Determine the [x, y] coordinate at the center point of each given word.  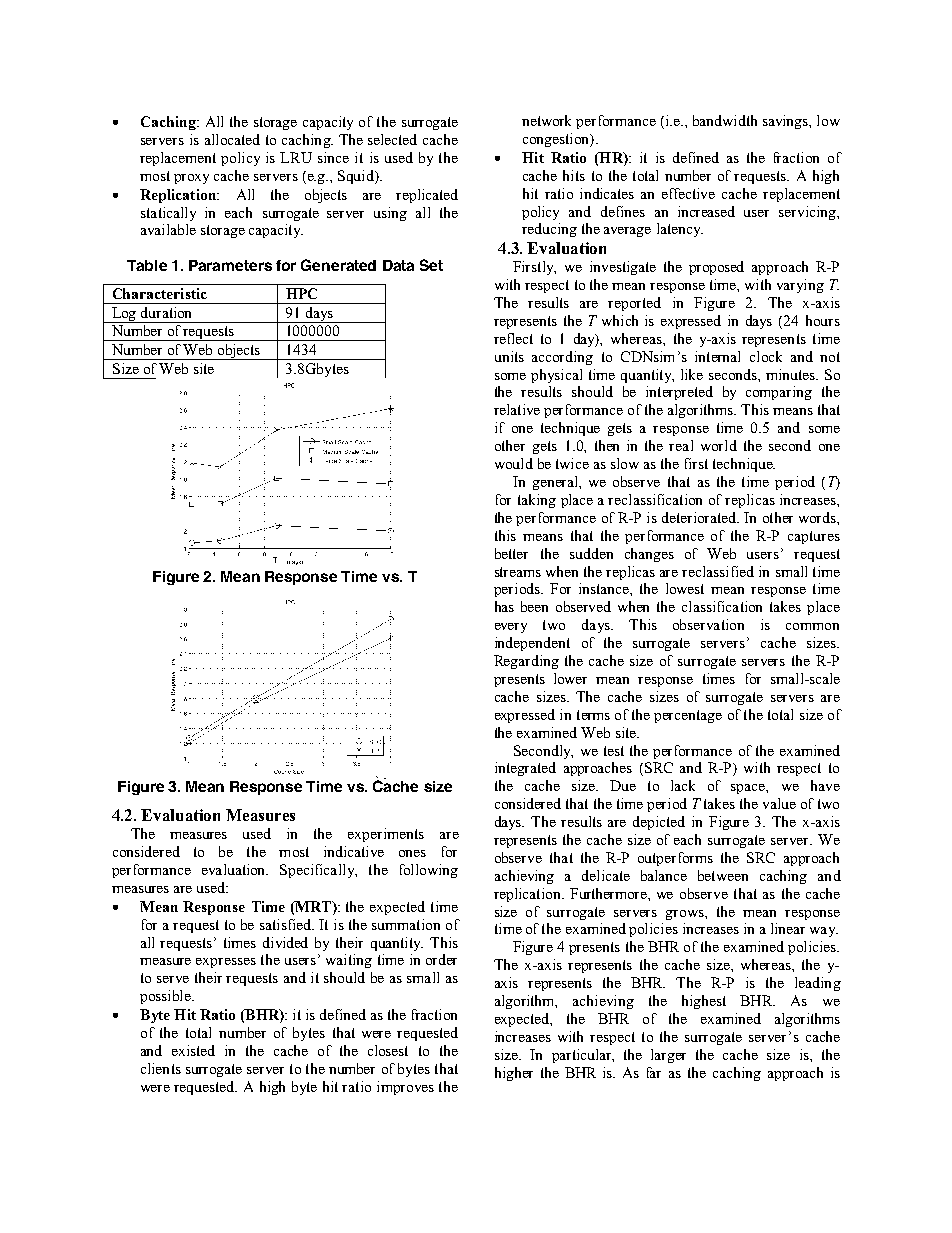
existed [193, 1050]
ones [412, 853]
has [504, 606]
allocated [232, 139]
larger [668, 1056]
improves [405, 1088]
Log [124, 315]
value [779, 803]
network [546, 120]
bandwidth [725, 120]
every [511, 628]
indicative [354, 851]
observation [708, 624]
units [509, 356]
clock [766, 356]
